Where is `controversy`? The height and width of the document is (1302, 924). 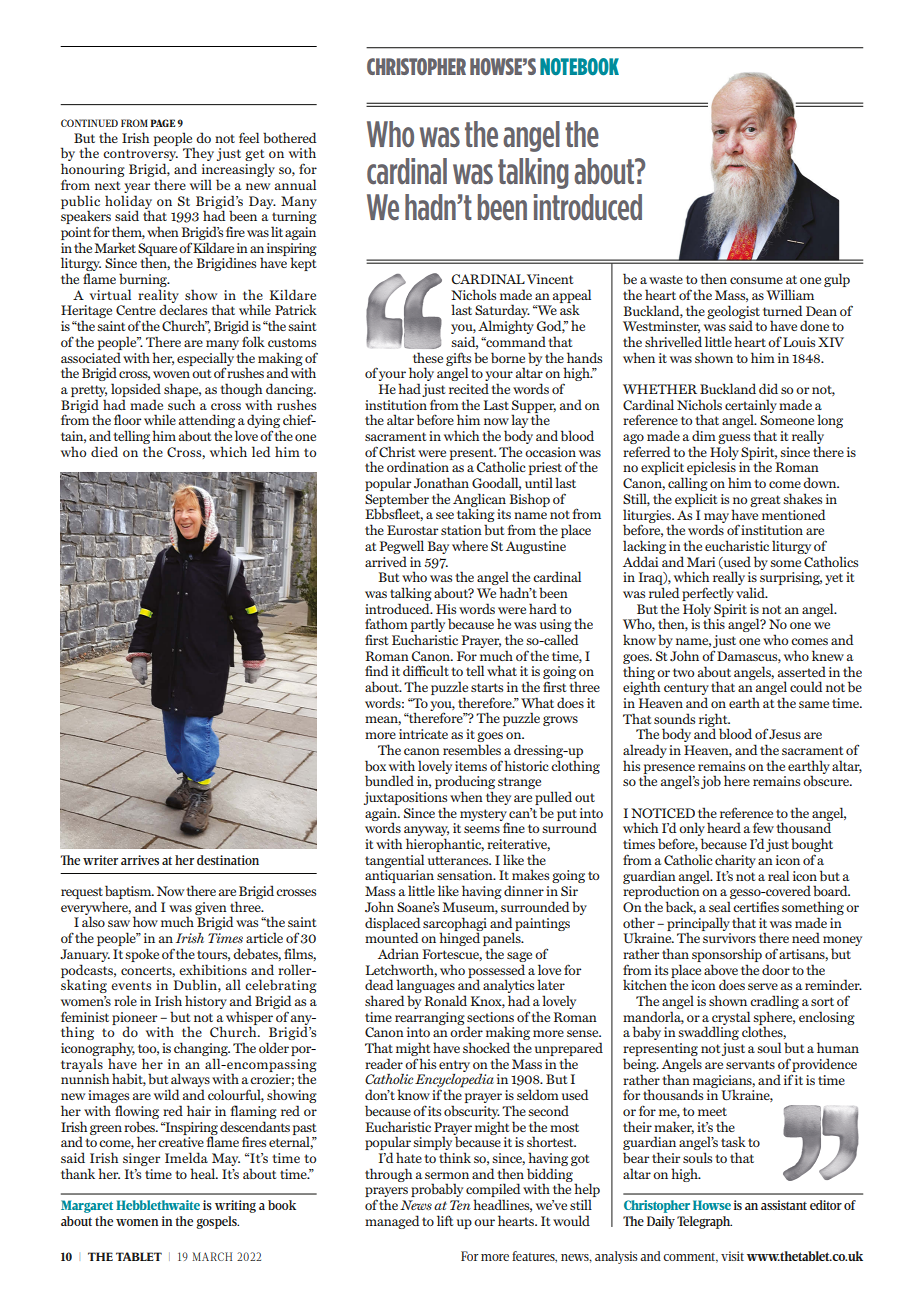 controversy is located at coordinates (140, 156).
